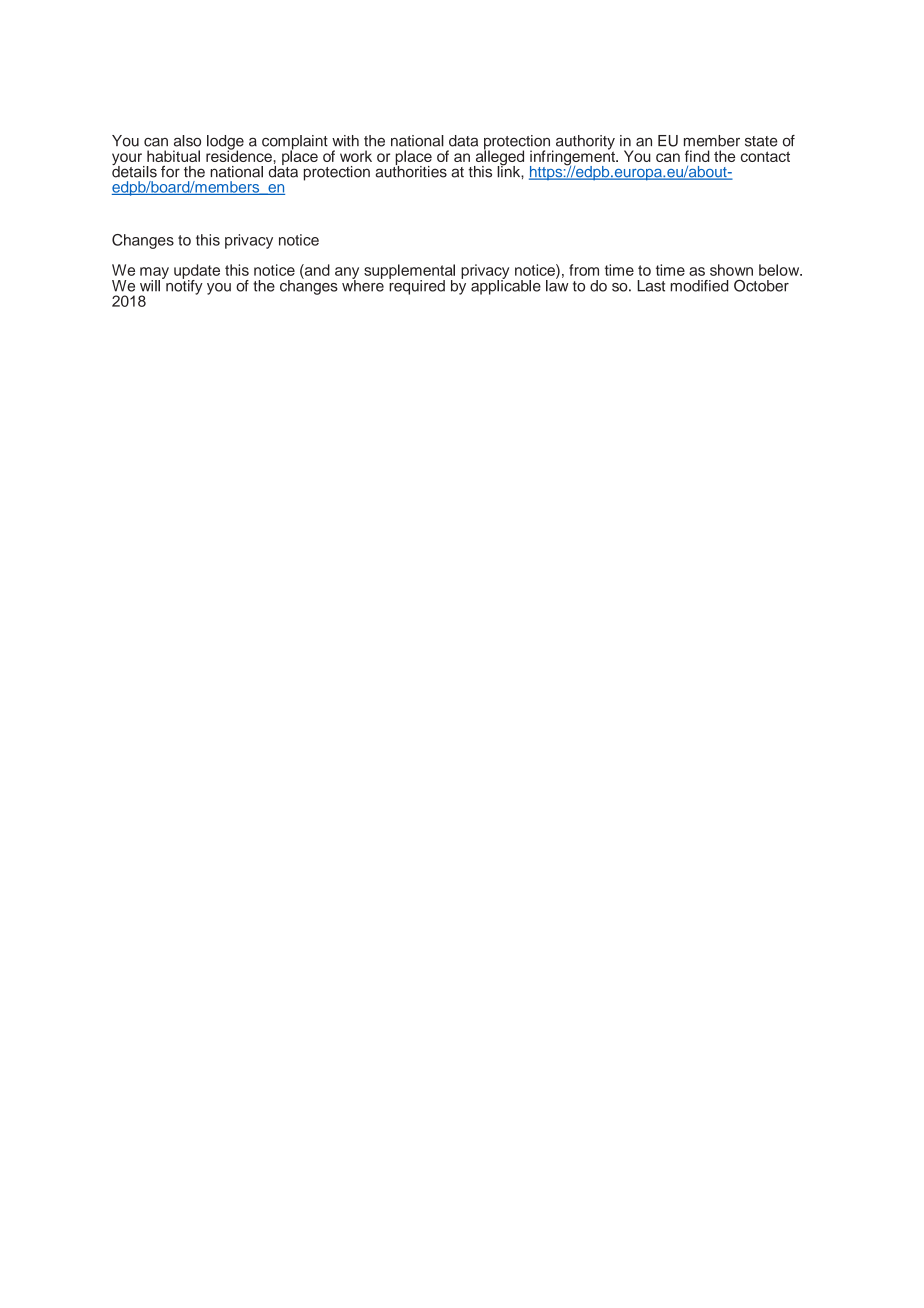  What do you see at coordinates (411, 170) in the image?
I see `authorities` at bounding box center [411, 170].
